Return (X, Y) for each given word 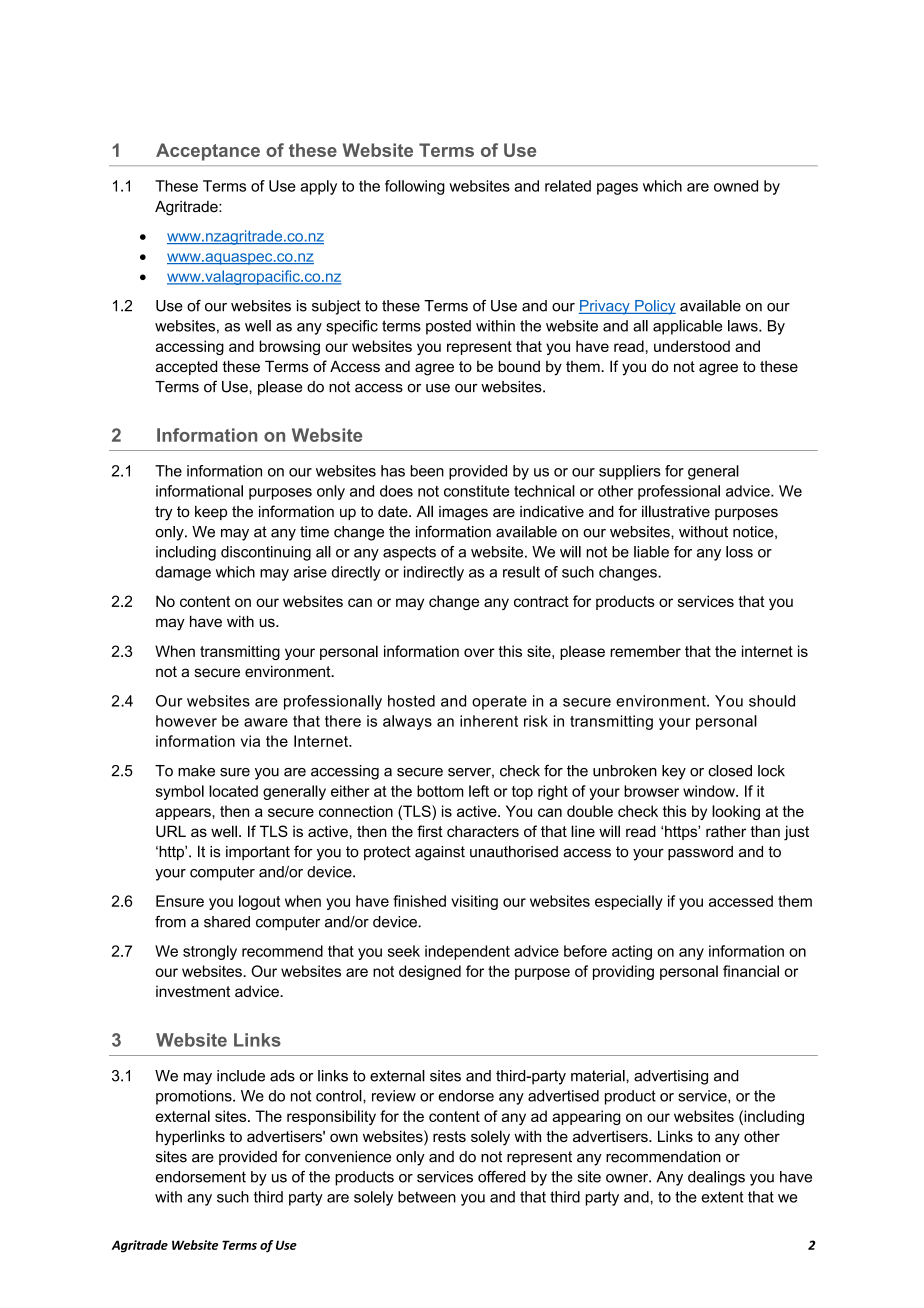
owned (736, 186)
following (415, 187)
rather (726, 831)
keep (211, 513)
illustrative (676, 511)
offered (501, 1177)
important (258, 853)
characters (483, 831)
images (463, 513)
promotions (195, 1097)
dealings (716, 1178)
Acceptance (208, 152)
